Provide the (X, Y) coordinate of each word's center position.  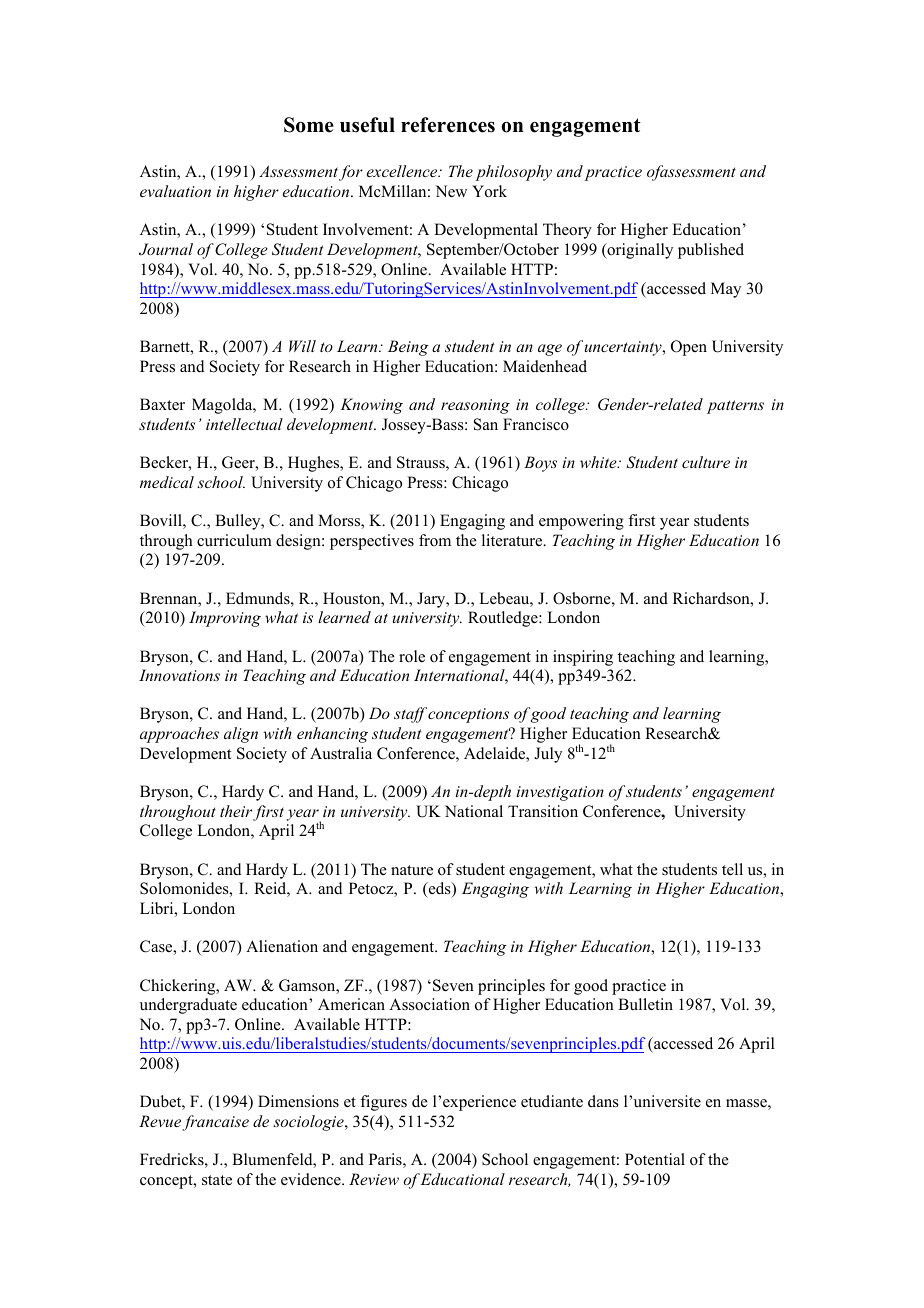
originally (639, 251)
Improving (225, 619)
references (448, 125)
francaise (215, 1123)
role (412, 656)
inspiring (583, 658)
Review (374, 1179)
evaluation (175, 191)
